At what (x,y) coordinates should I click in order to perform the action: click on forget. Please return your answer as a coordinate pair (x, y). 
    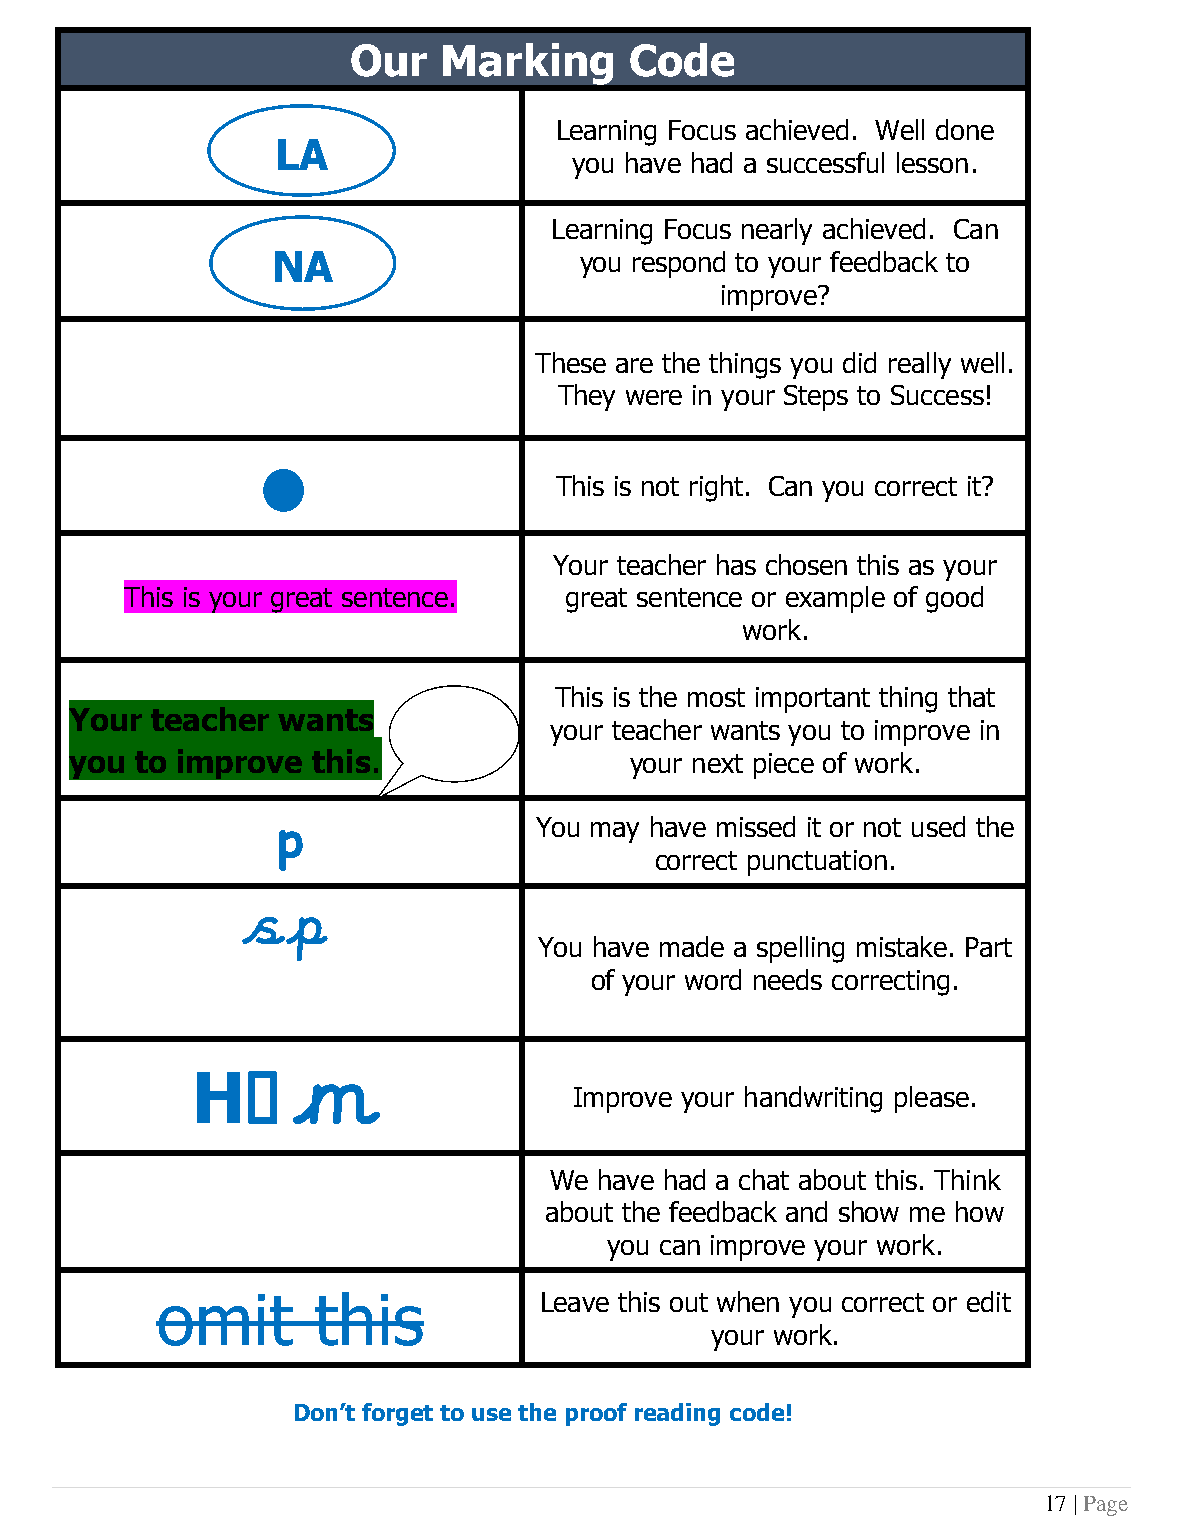
    Looking at the image, I should click on (397, 1414).
